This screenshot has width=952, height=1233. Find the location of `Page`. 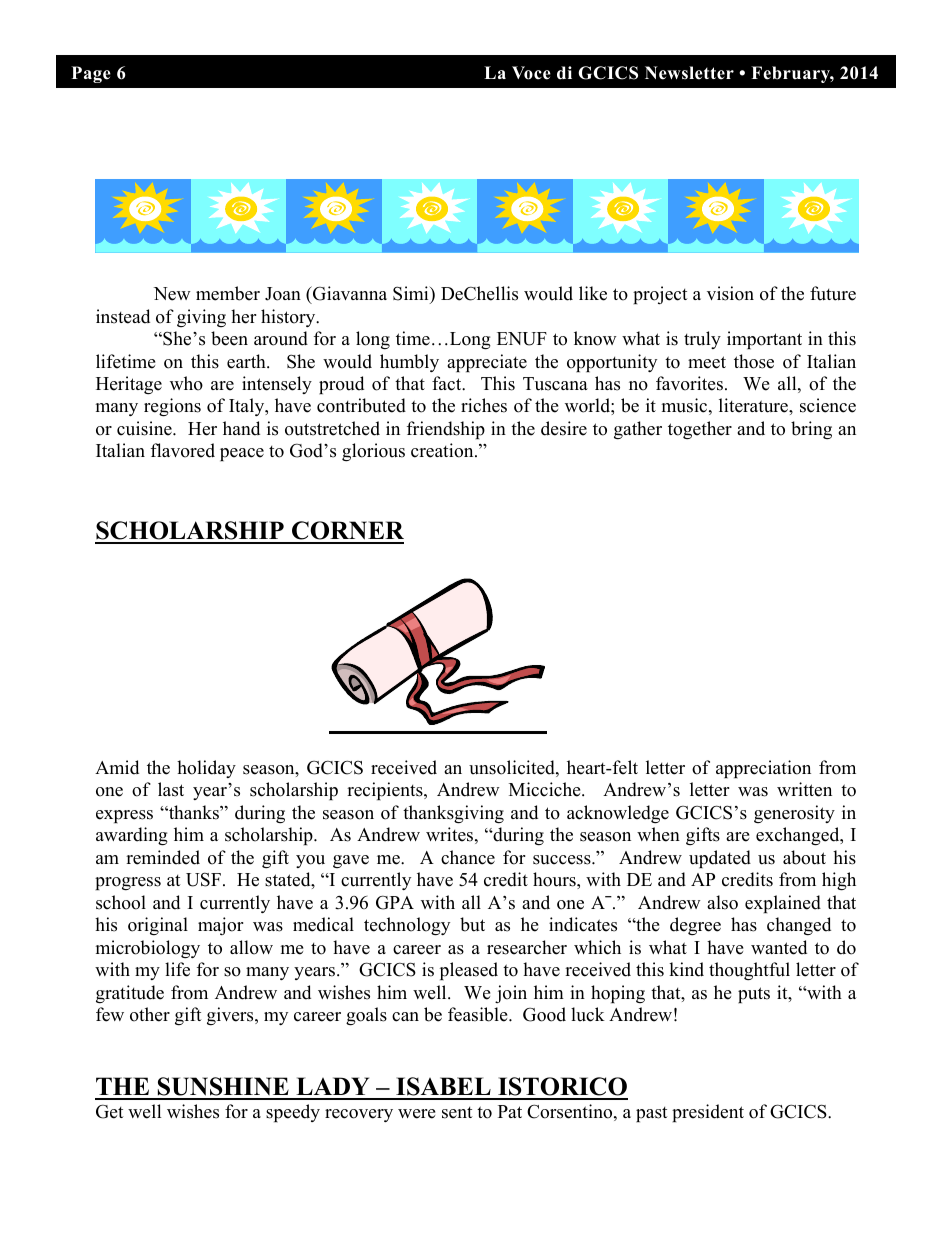

Page is located at coordinates (91, 74).
